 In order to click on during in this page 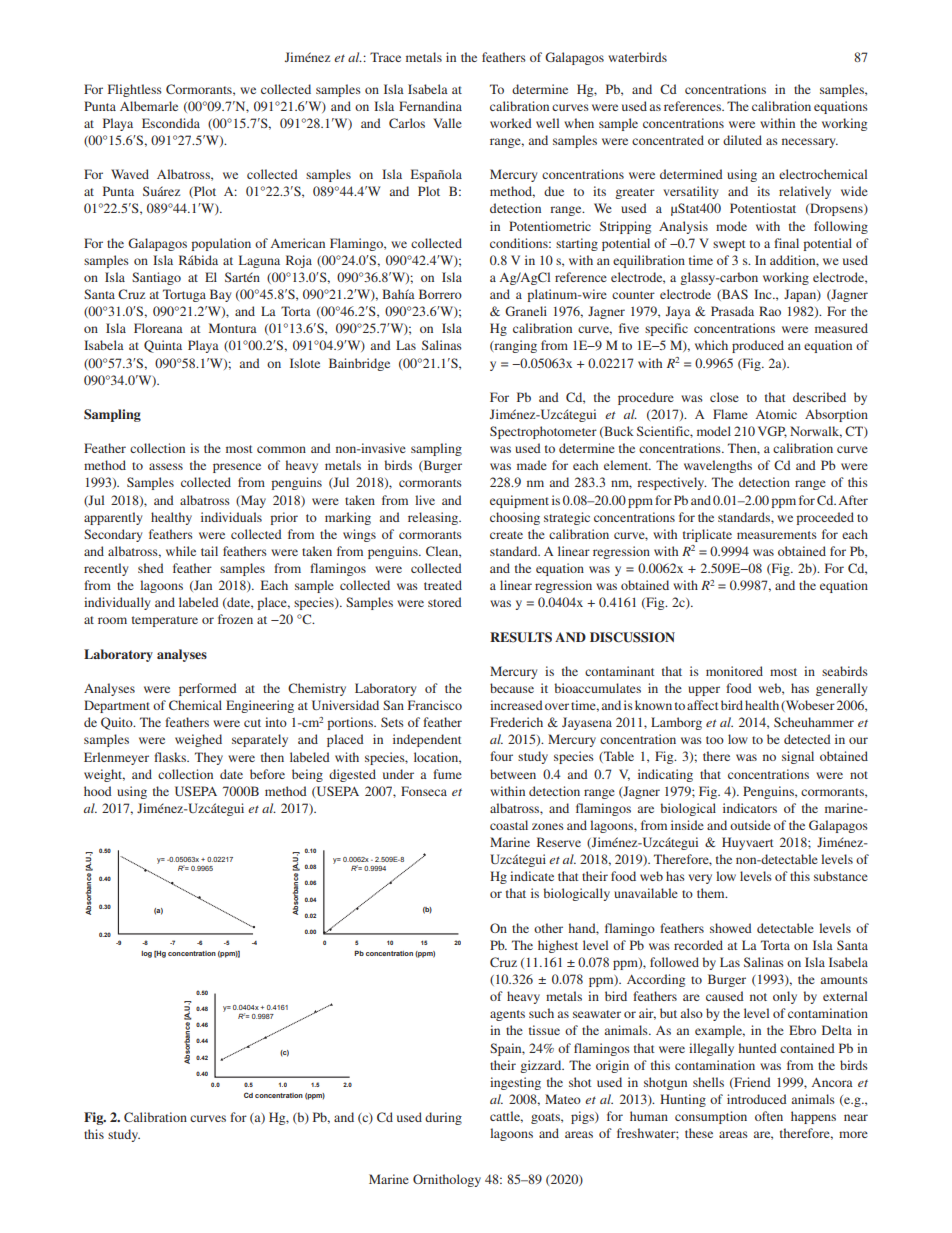, I will do `click(443, 1118)`.
